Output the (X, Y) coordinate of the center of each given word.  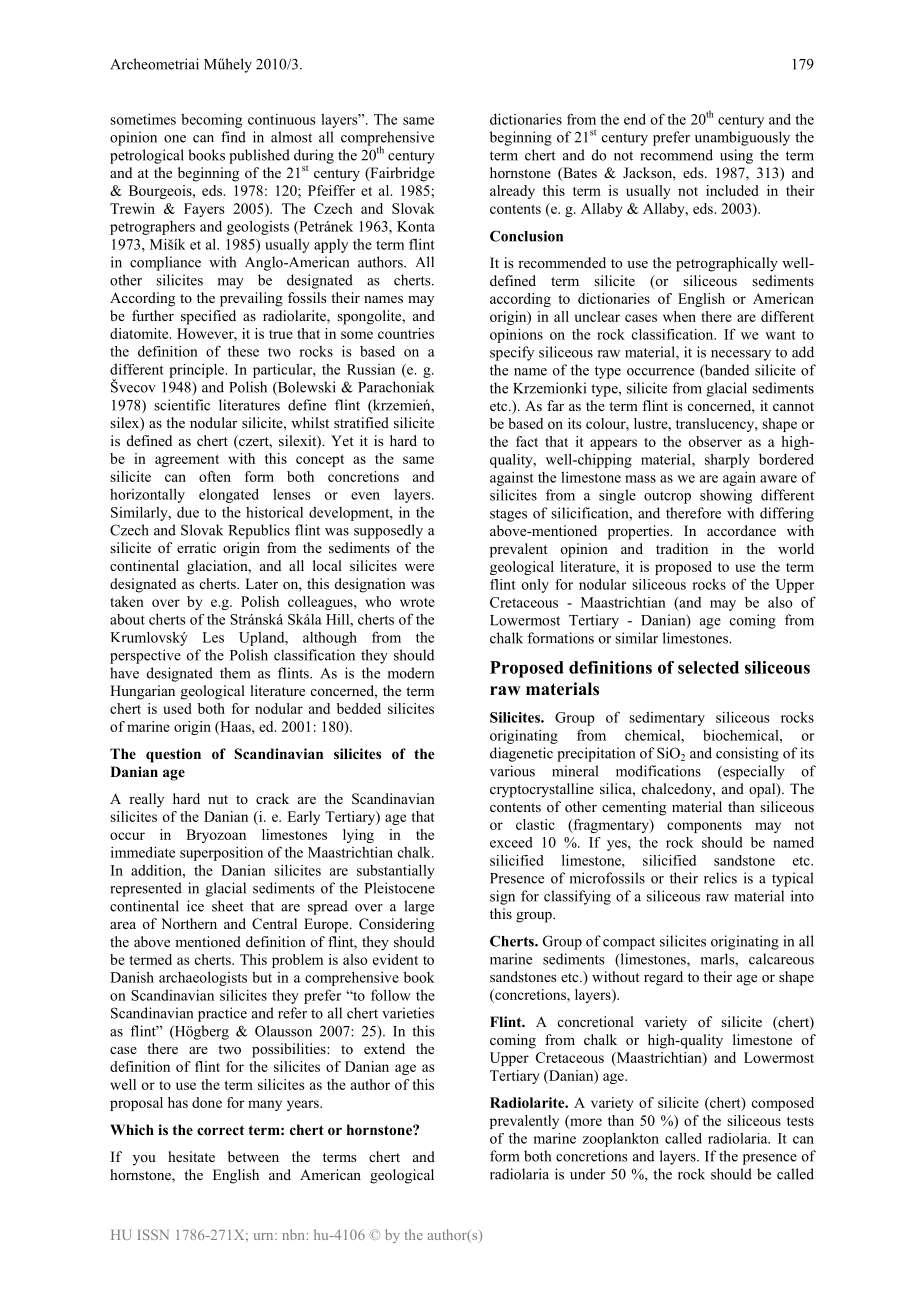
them (235, 673)
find (233, 137)
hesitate (191, 1156)
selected (708, 667)
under (587, 1174)
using (736, 156)
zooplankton (620, 1139)
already (512, 192)
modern (411, 673)
